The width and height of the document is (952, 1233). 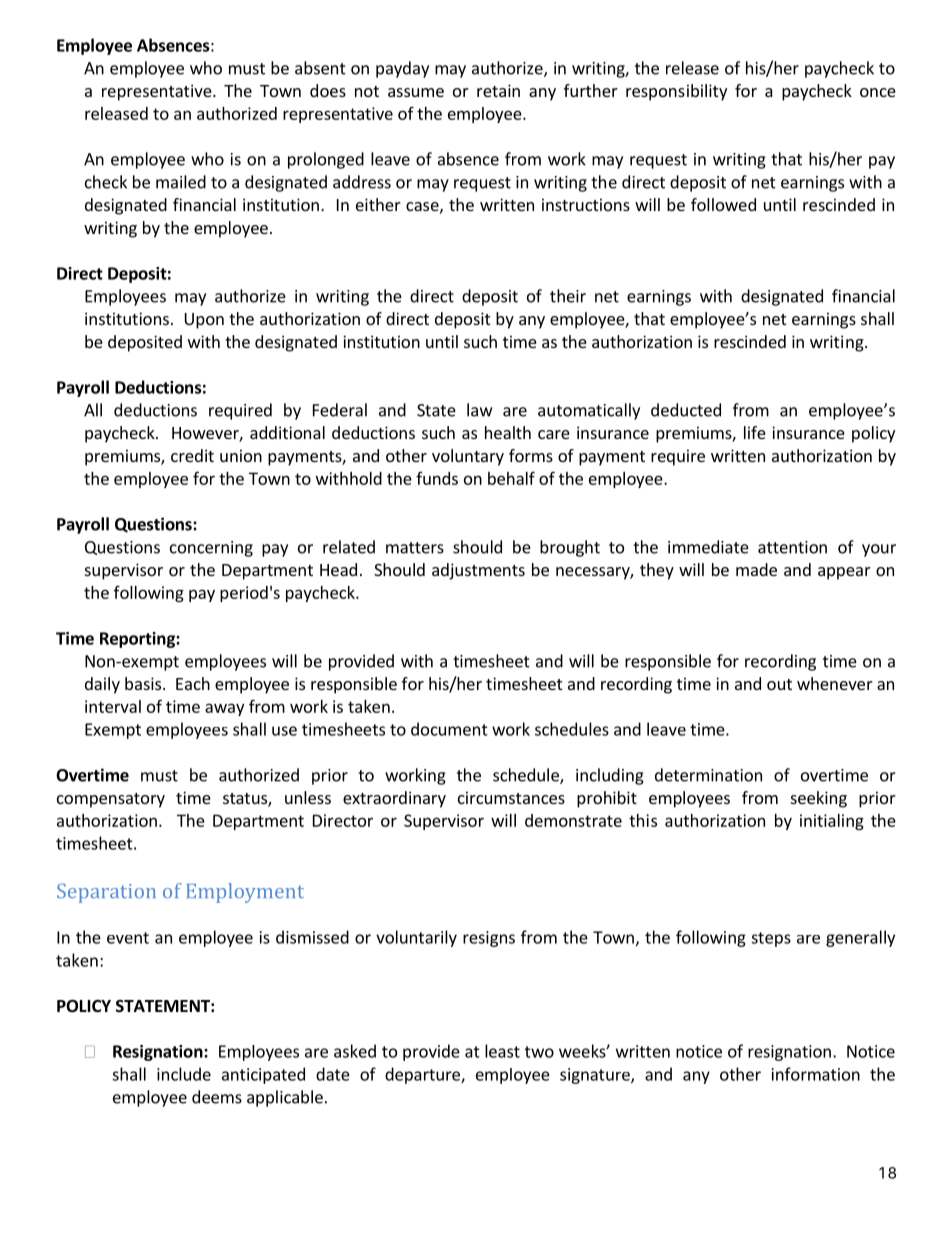 What do you see at coordinates (819, 799) in the document?
I see `seeking` at bounding box center [819, 799].
